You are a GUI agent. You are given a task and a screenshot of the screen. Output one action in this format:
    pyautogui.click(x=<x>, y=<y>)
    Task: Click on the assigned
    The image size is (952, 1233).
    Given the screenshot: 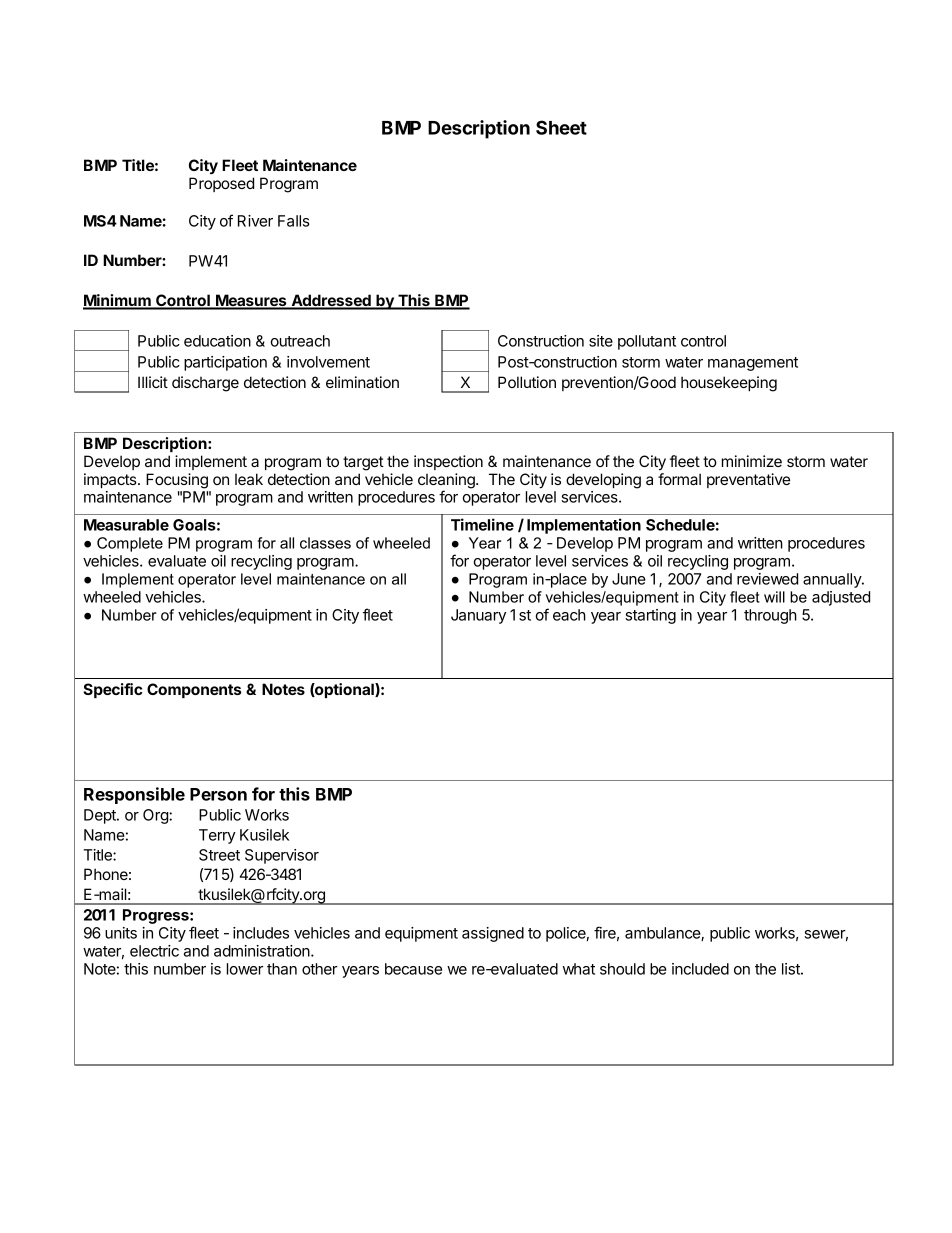 What is the action you would take?
    pyautogui.click(x=493, y=934)
